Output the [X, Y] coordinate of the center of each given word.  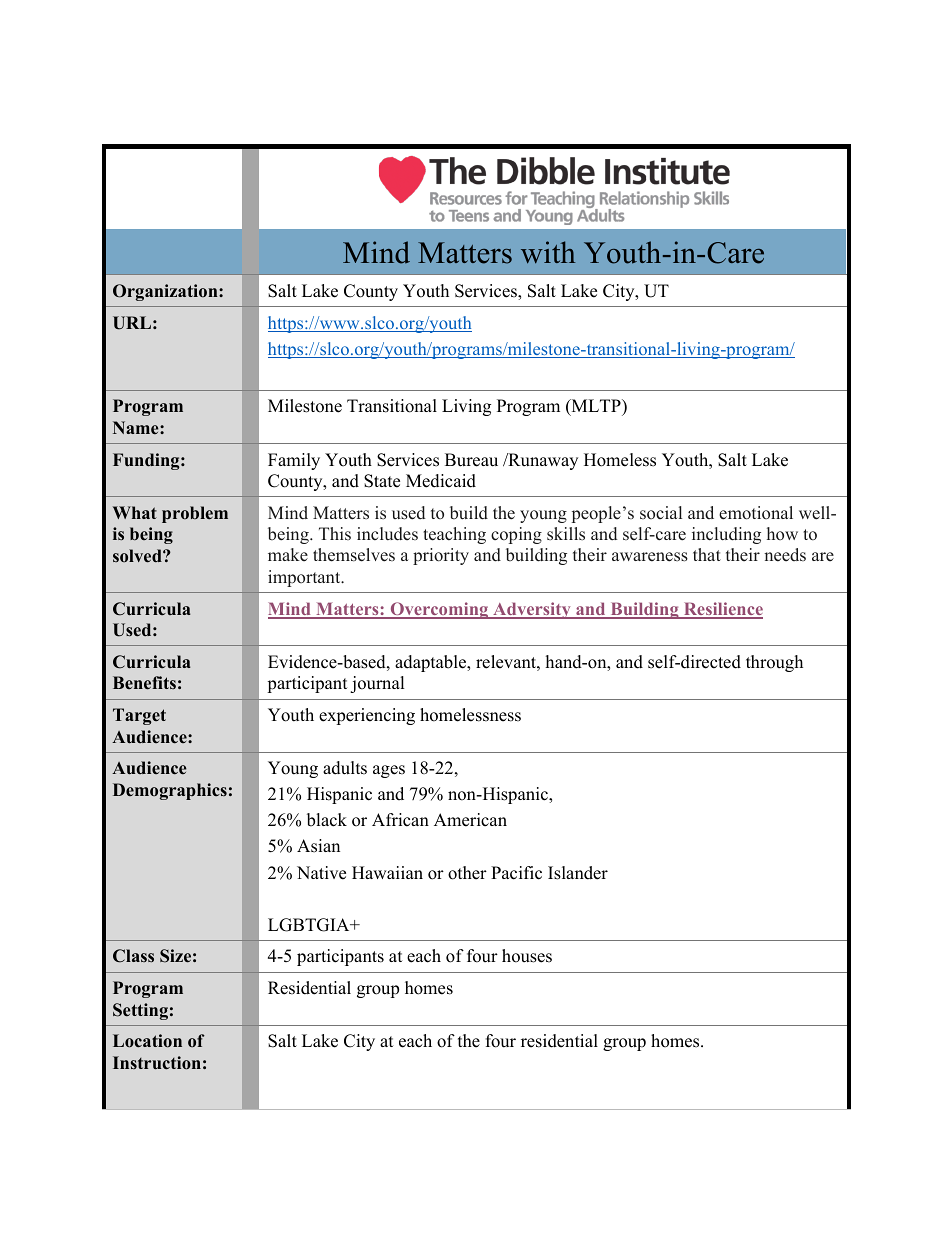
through [774, 663]
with [548, 252]
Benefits [144, 683]
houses [527, 956]
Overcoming [439, 610]
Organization [166, 292]
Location [147, 1041]
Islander [578, 873]
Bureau [471, 460]
